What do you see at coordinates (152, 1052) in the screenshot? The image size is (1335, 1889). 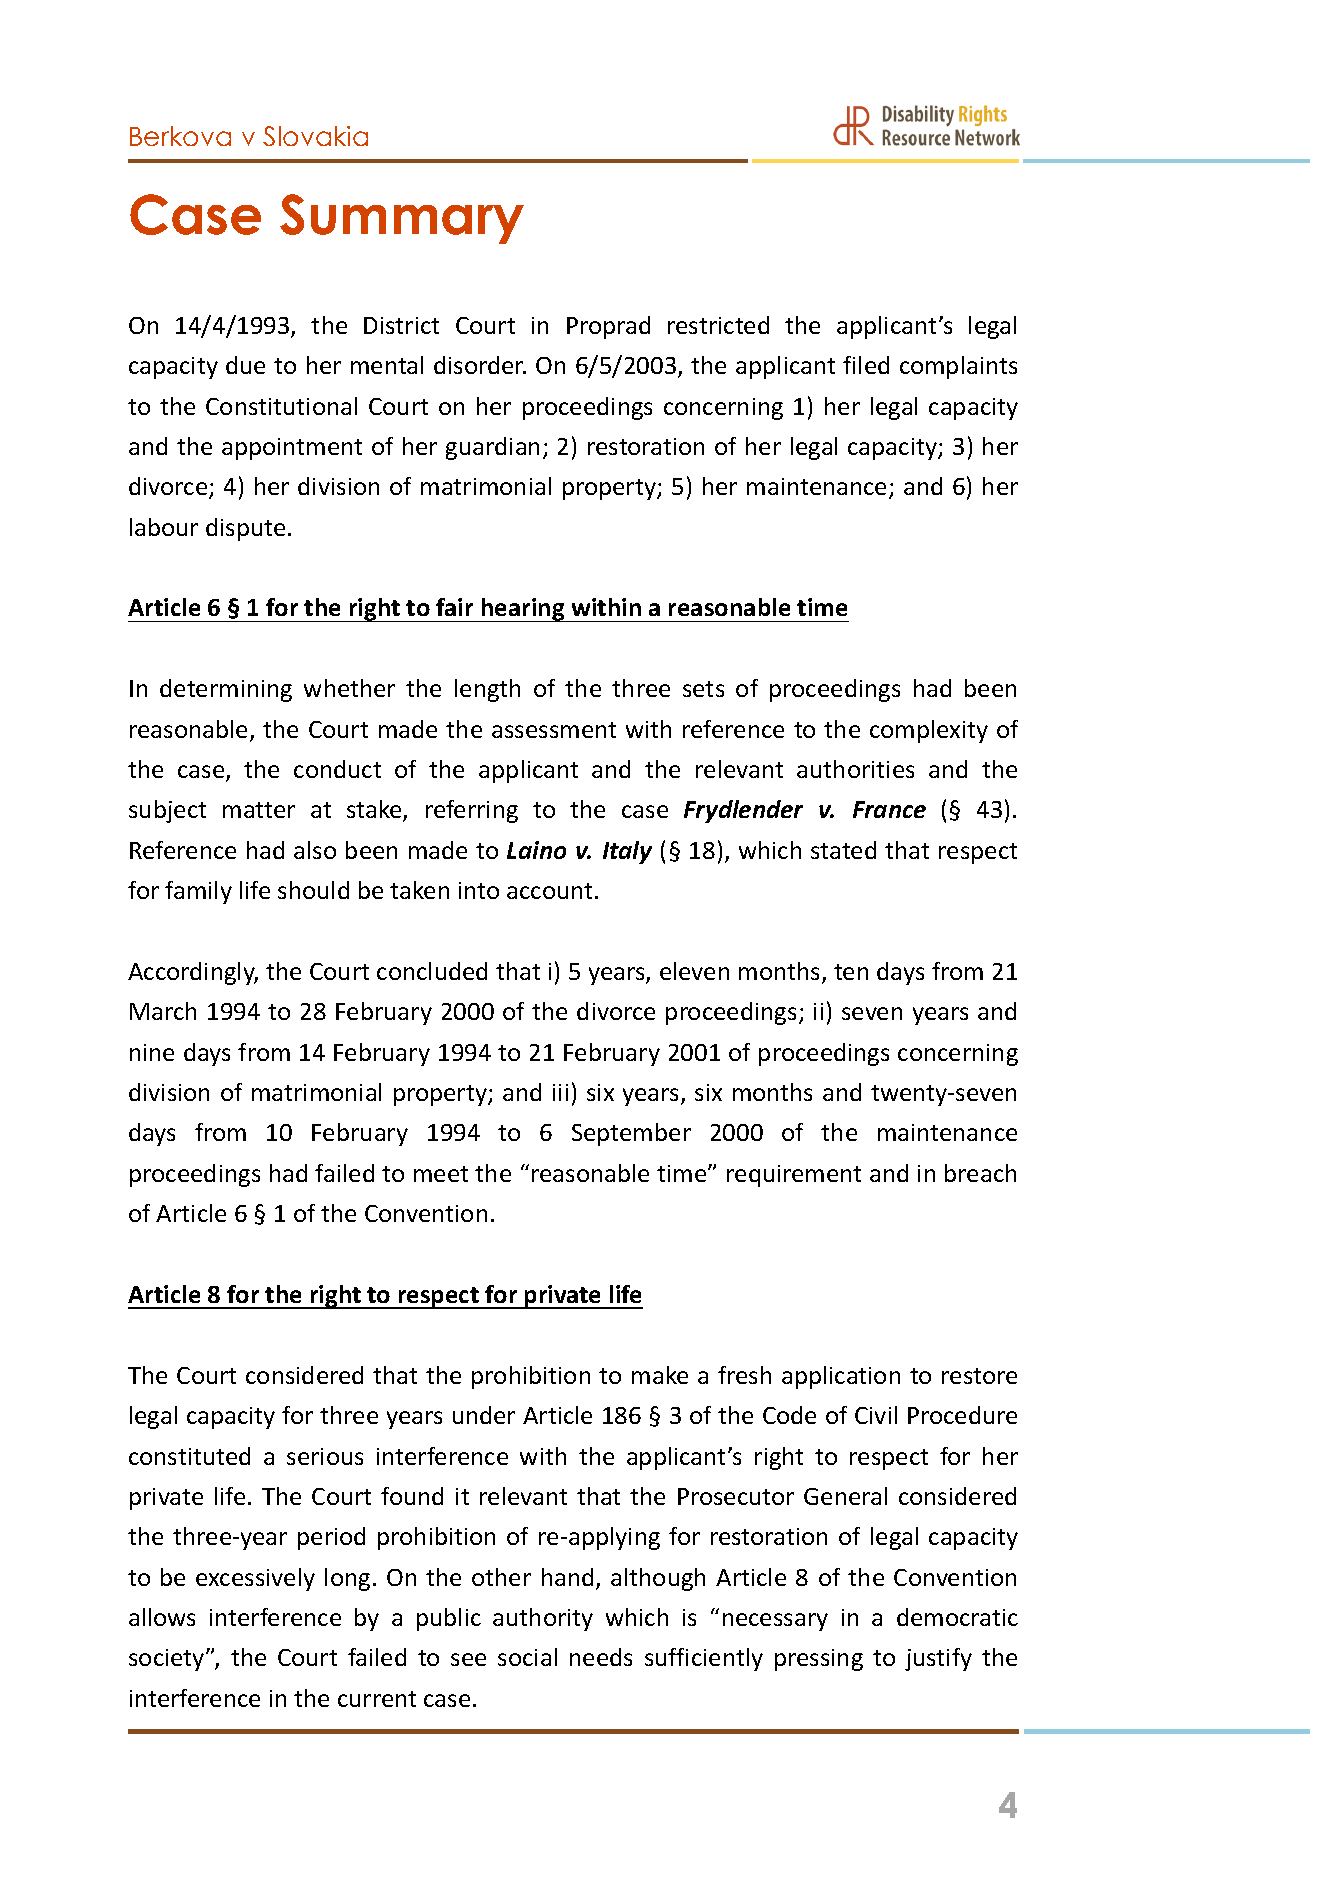 I see `nine` at bounding box center [152, 1052].
